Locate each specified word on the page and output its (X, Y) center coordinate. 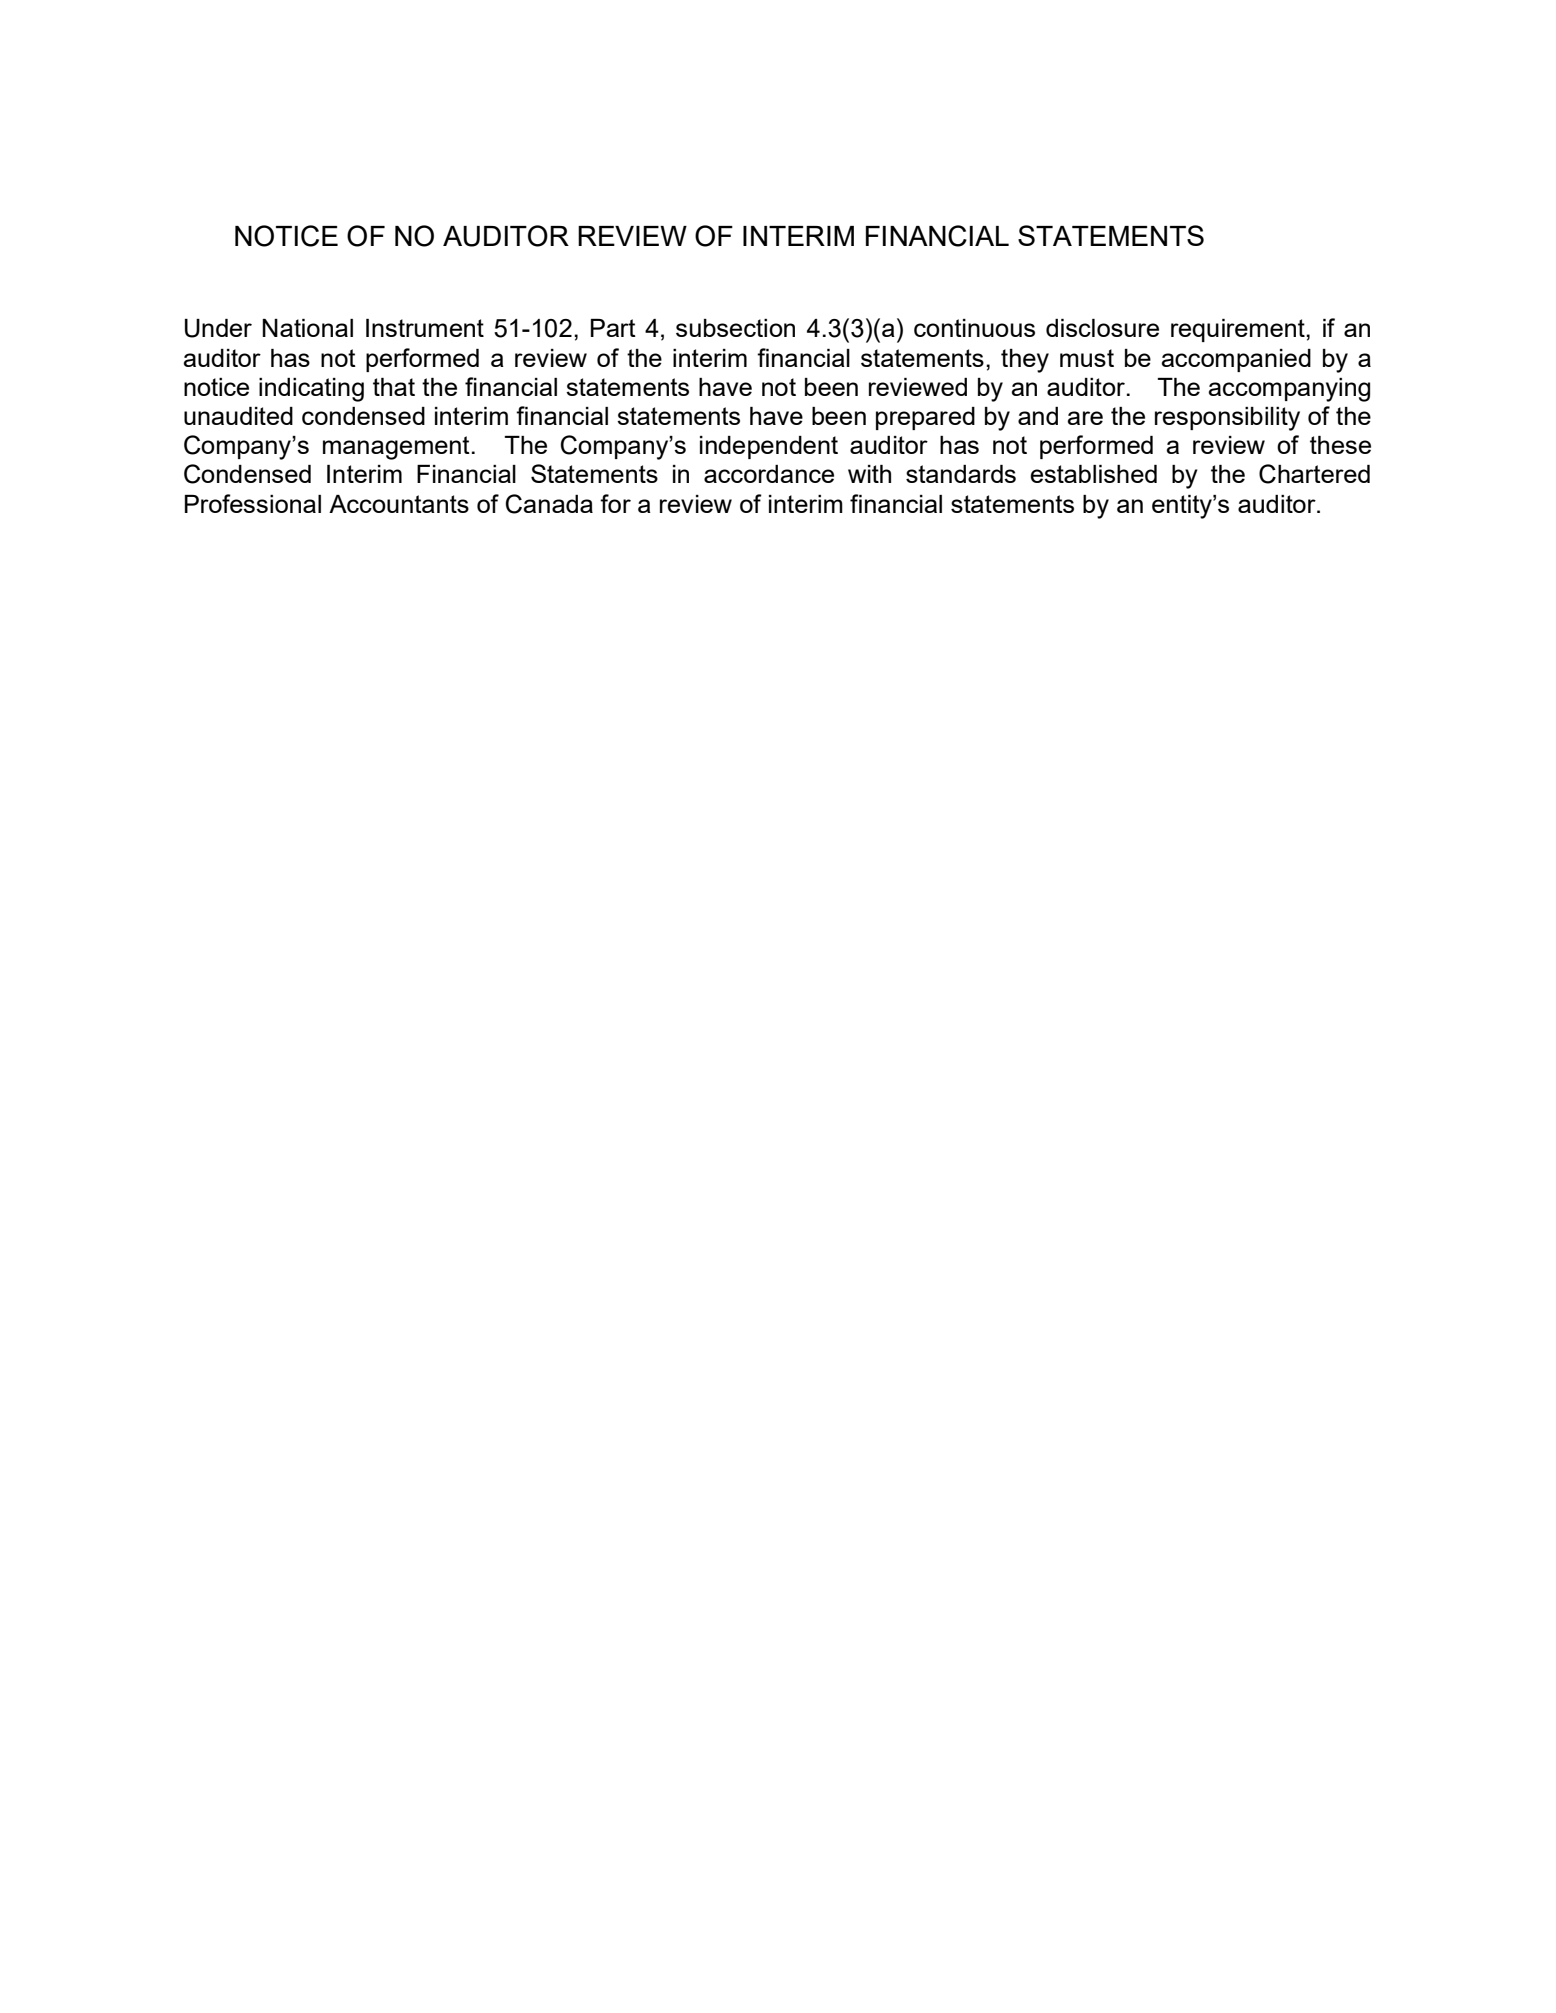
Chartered (1314, 474)
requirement (1239, 330)
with (869, 474)
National (307, 328)
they (1025, 361)
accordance (769, 474)
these (1340, 445)
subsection (735, 328)
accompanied (1236, 360)
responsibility (1227, 419)
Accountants (399, 504)
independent (769, 447)
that (394, 387)
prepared (925, 418)
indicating (311, 390)
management (396, 448)
